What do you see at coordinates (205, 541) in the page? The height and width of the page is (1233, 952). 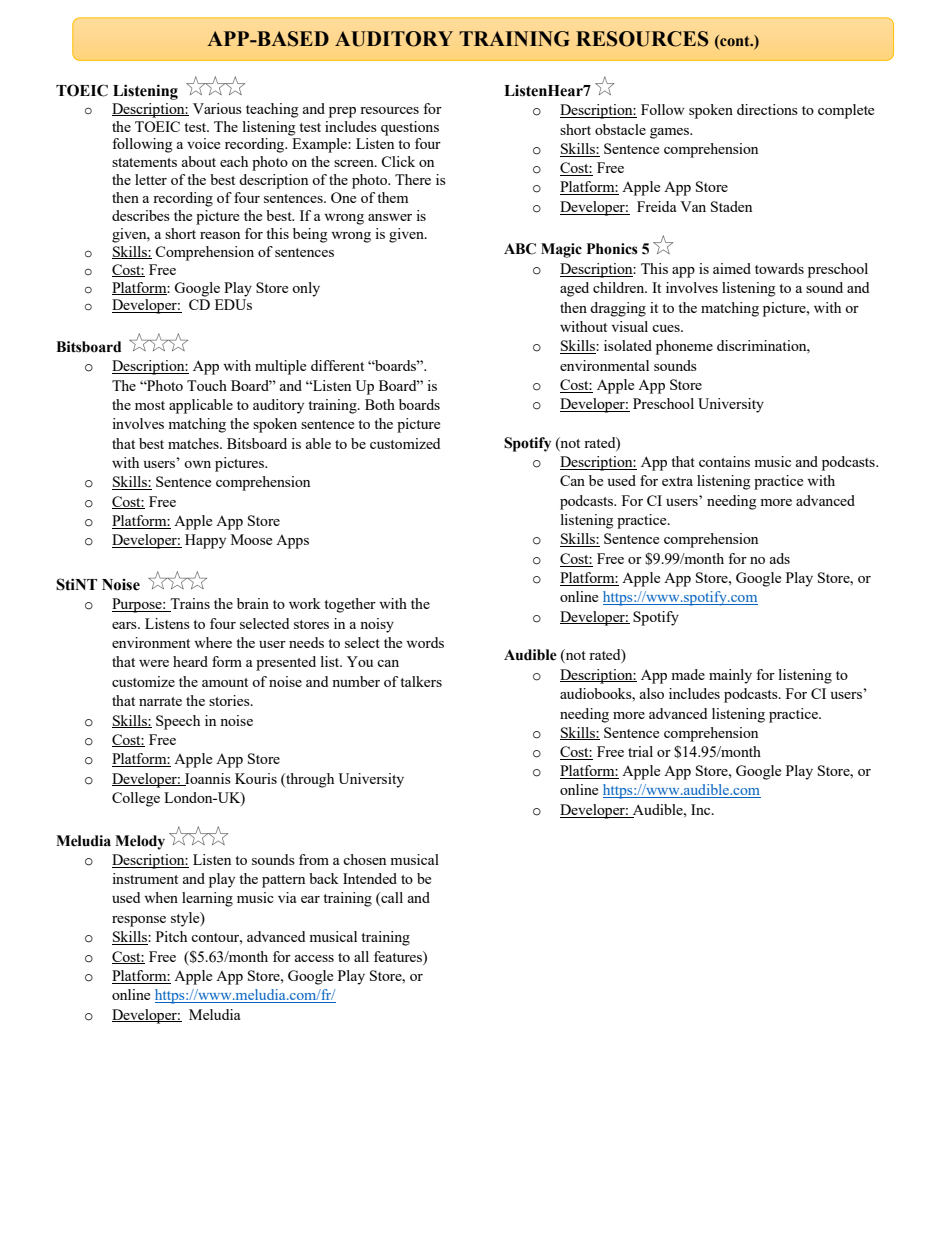 I see `Happy` at bounding box center [205, 541].
